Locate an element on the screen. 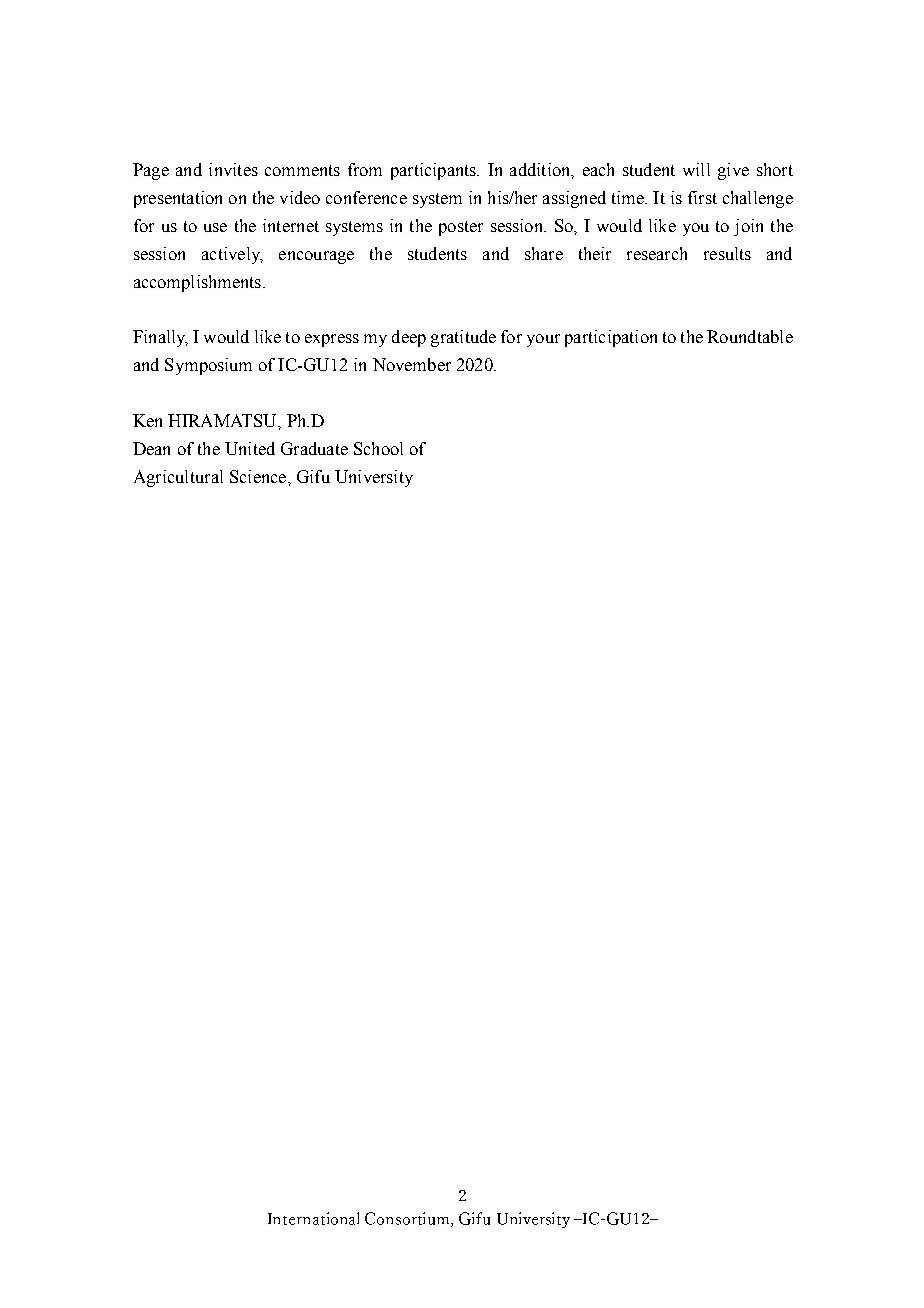 The image size is (924, 1308). Agricultural is located at coordinates (178, 478).
